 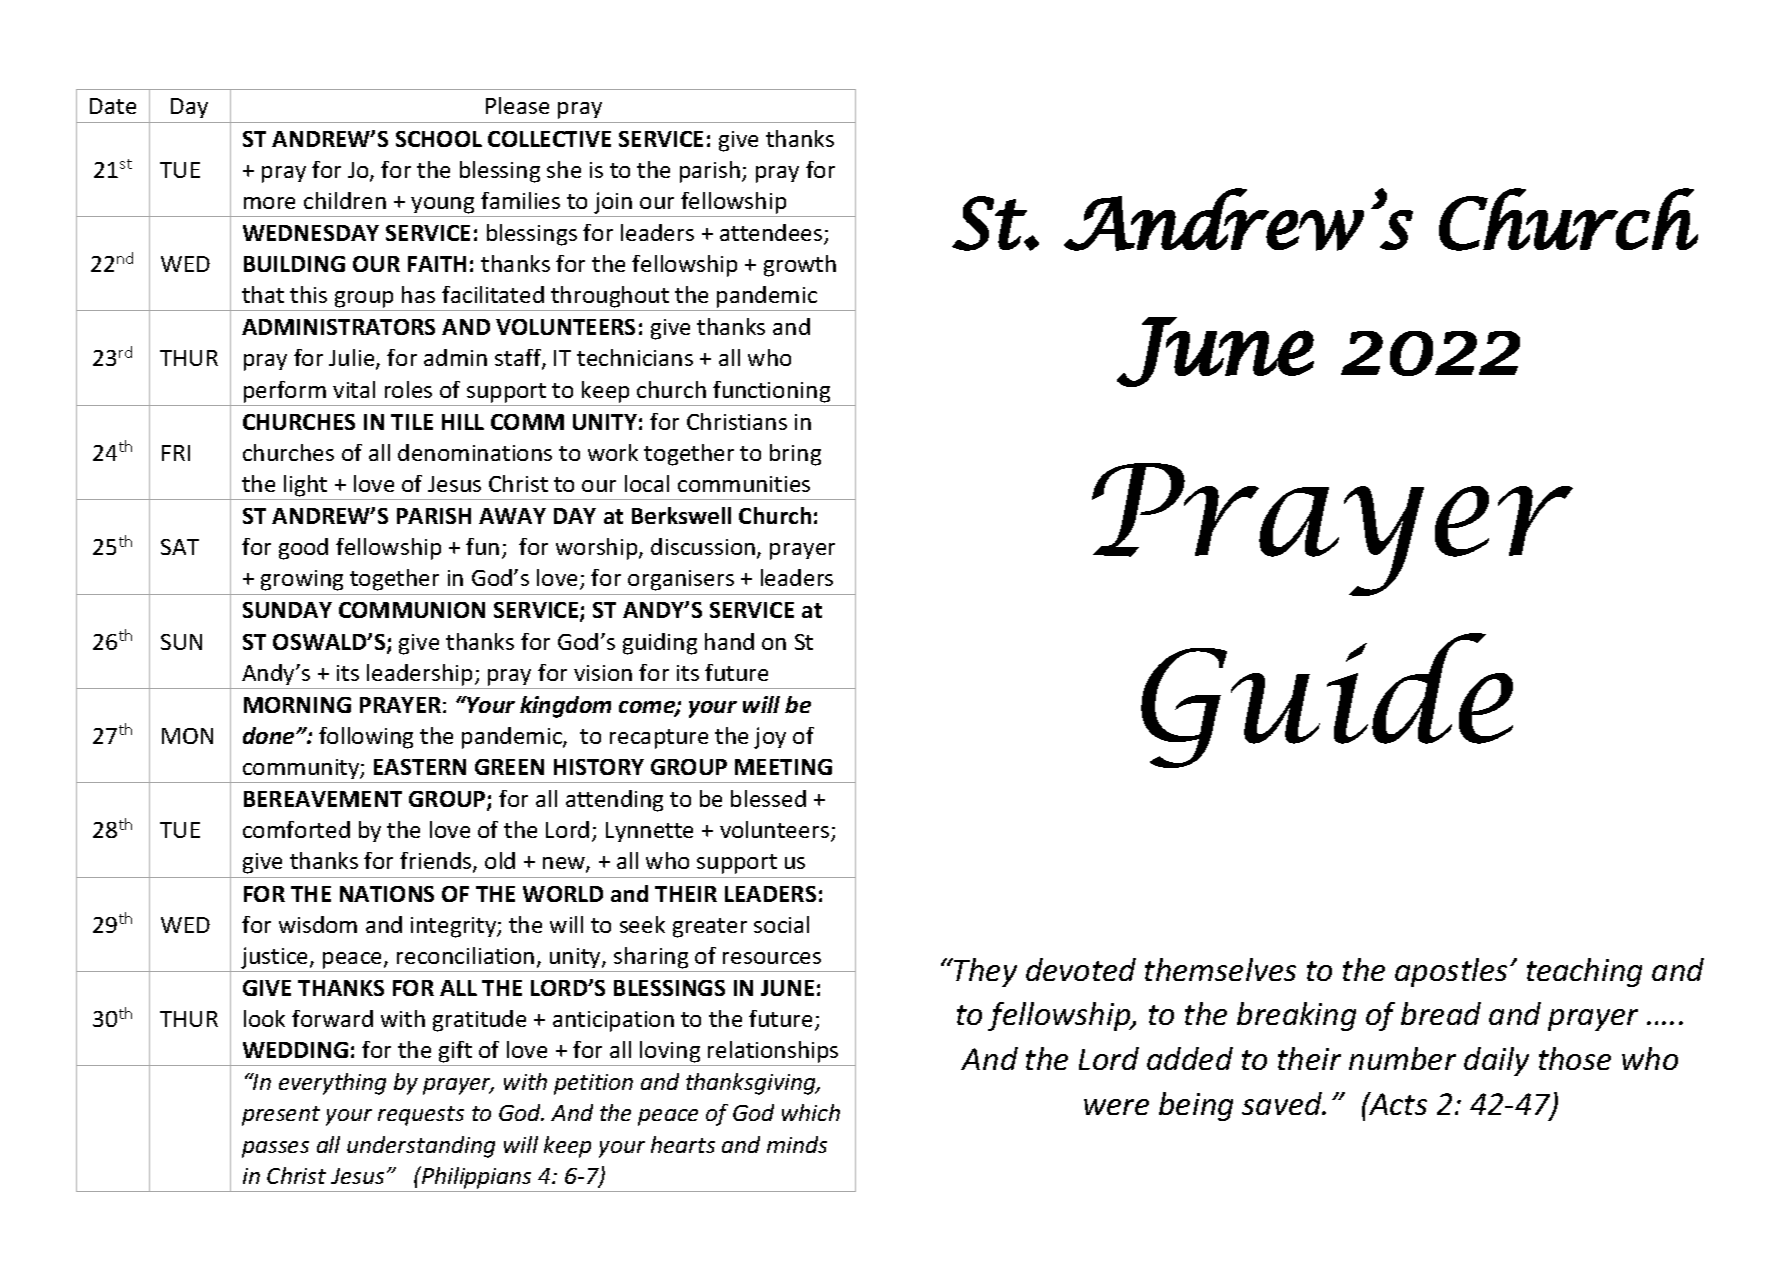 I want to click on attendees, so click(x=772, y=234).
